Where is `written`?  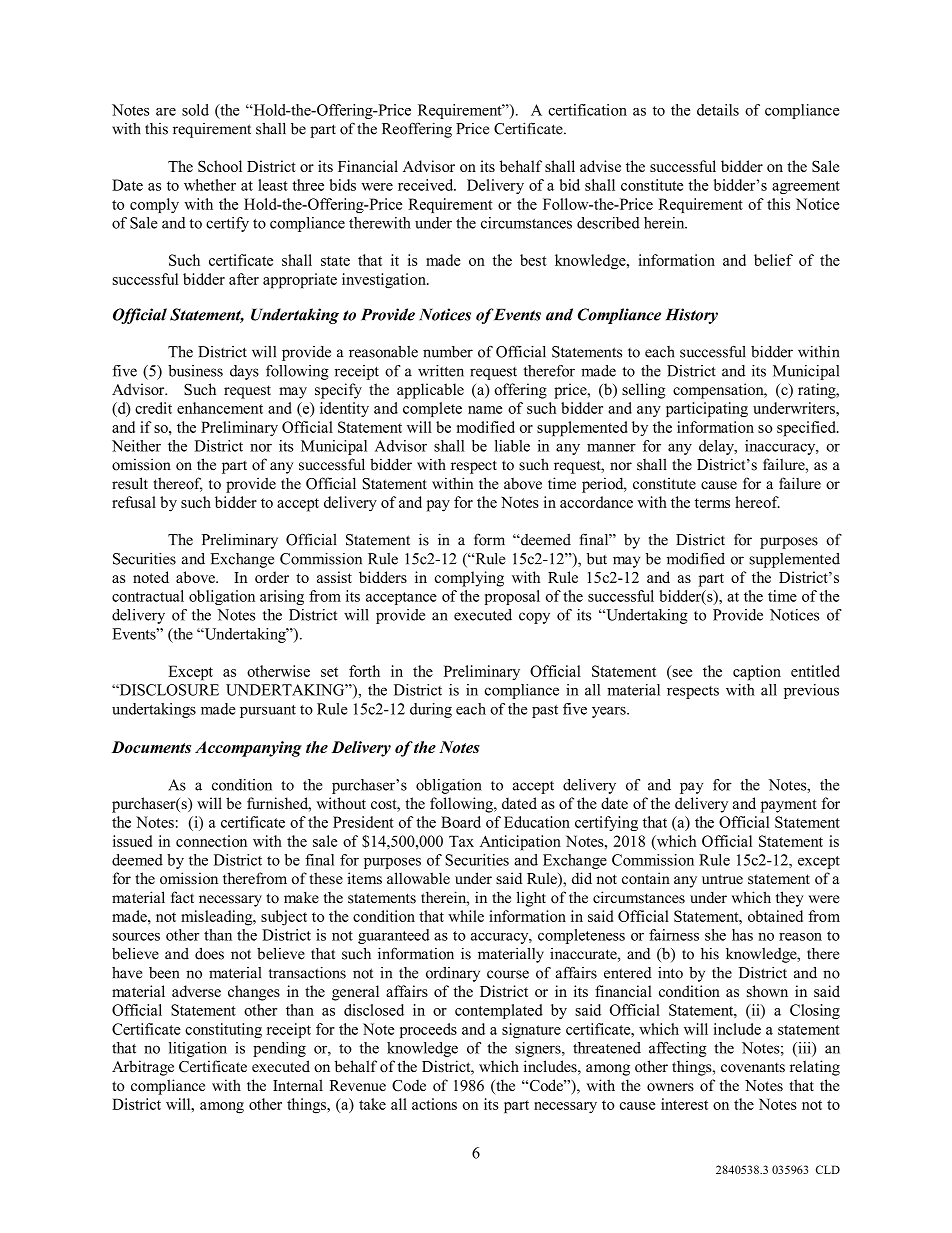 written is located at coordinates (441, 371).
